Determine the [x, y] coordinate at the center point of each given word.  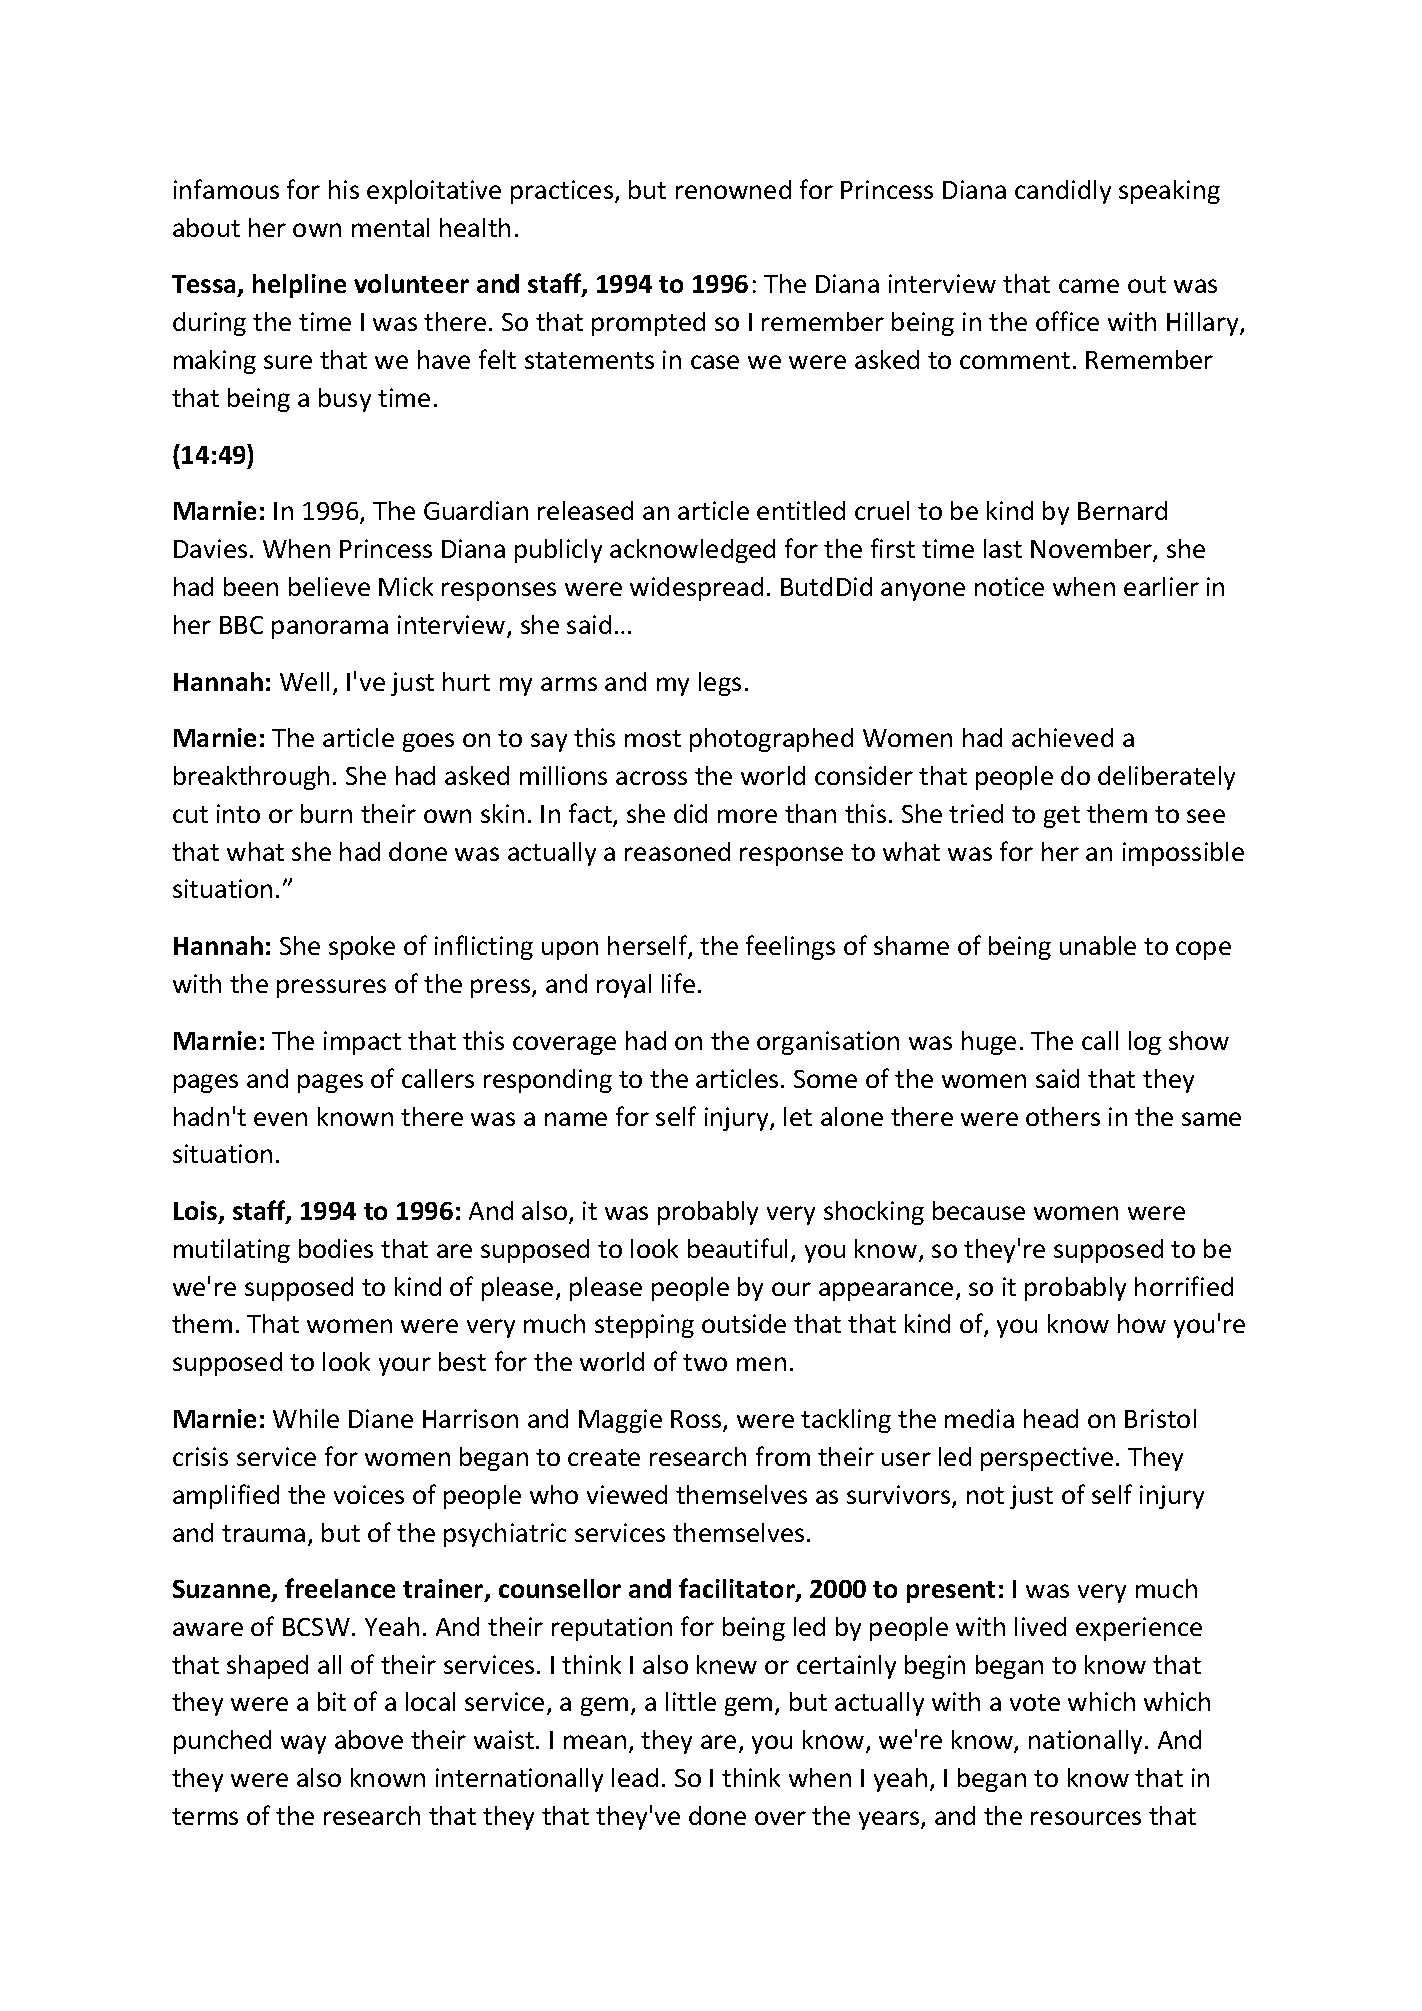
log [1145, 1043]
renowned [733, 189]
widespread [696, 589]
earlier [1161, 586]
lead [635, 1777]
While [306, 1418]
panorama [330, 629]
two [705, 1362]
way [303, 1744]
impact [362, 1043]
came [1089, 286]
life [678, 983]
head [1051, 1418]
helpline [299, 286]
